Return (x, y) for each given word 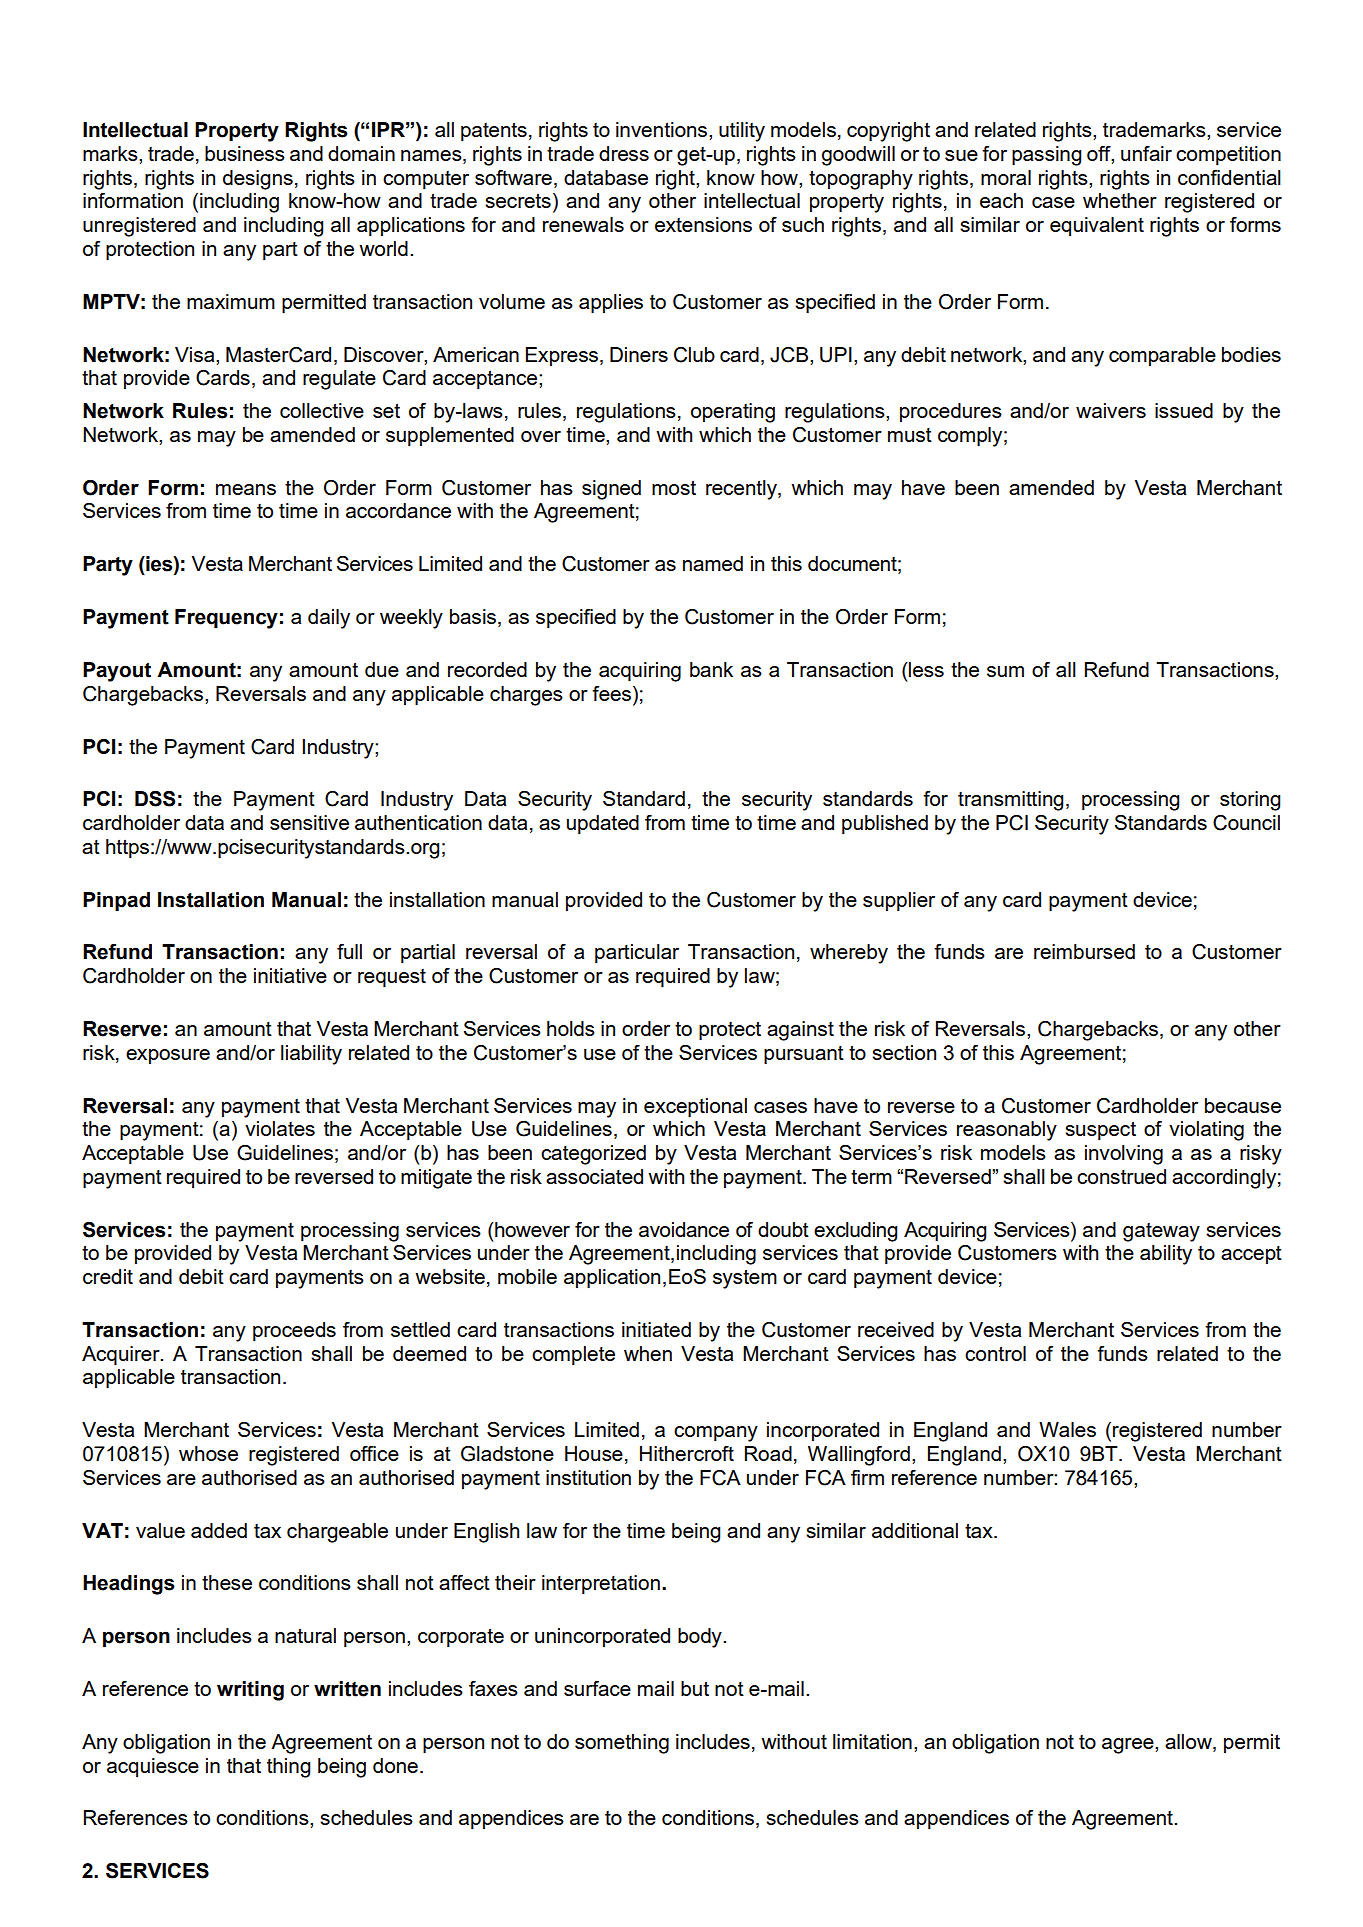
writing (250, 1691)
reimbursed (1084, 951)
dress (624, 153)
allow (1189, 1743)
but (695, 1688)
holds (571, 1028)
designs (258, 180)
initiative (290, 975)
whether (1120, 200)
